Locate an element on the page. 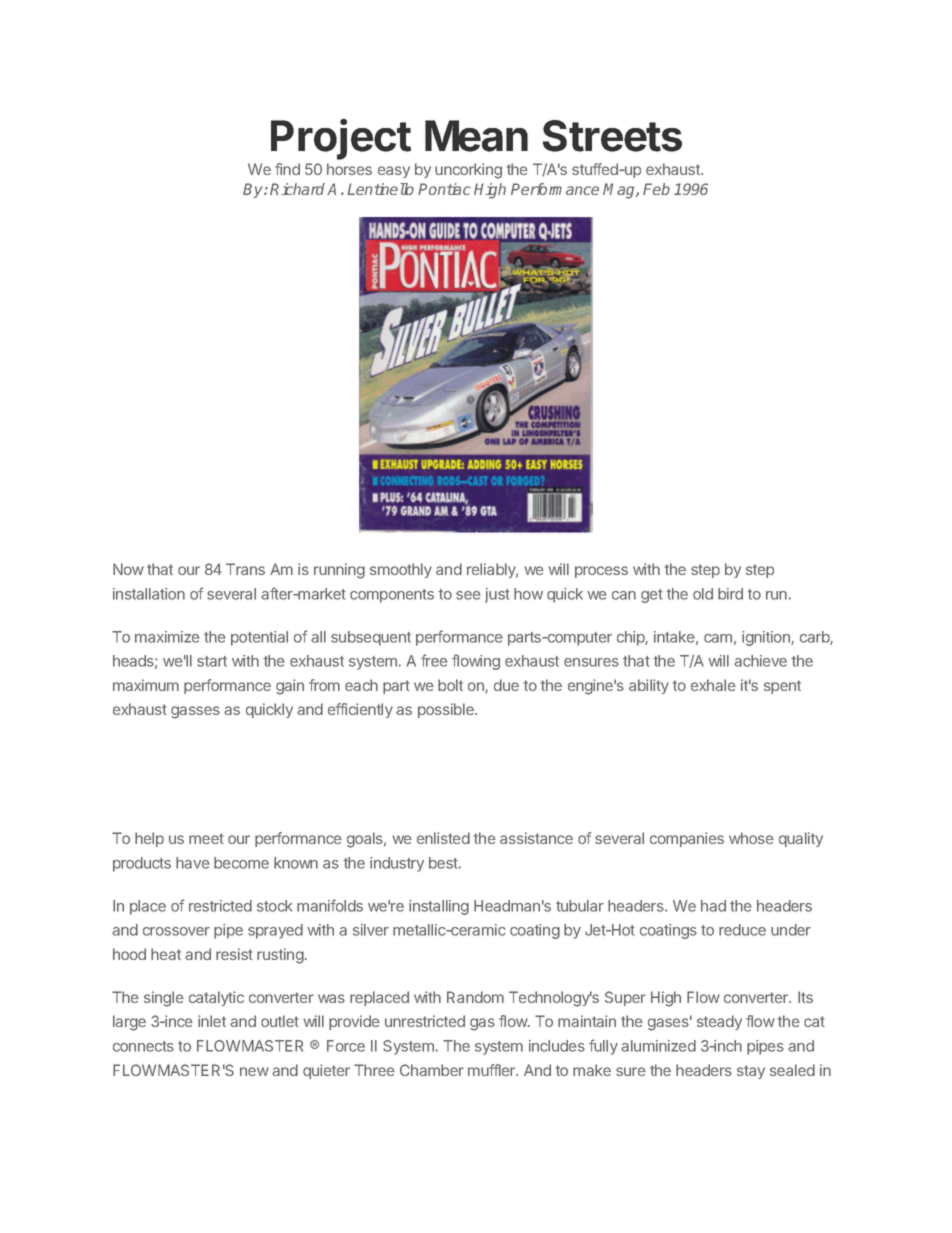 This document has width=952, height=1233. Streets is located at coordinates (612, 136).
